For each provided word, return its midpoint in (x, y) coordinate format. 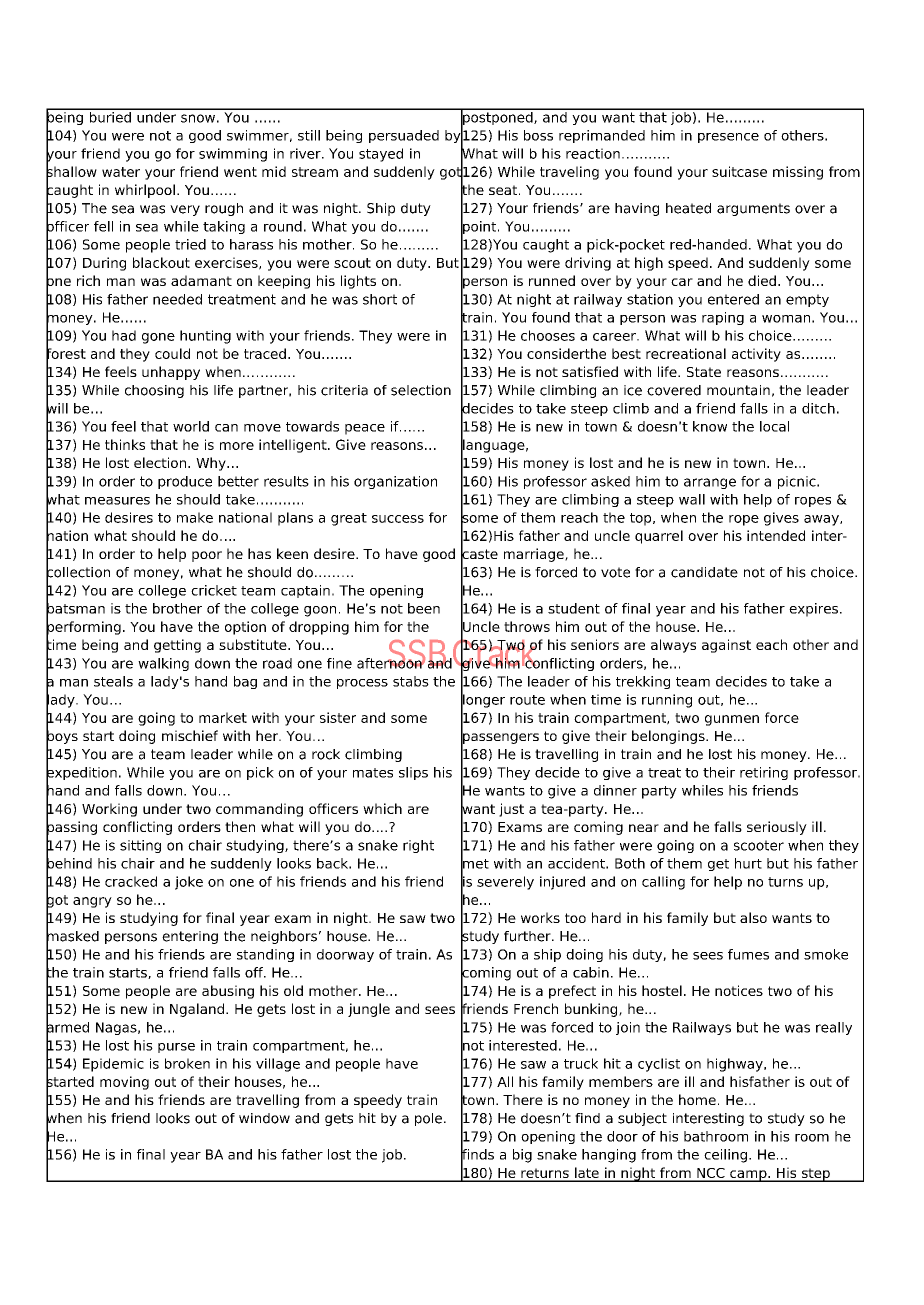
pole (430, 1119)
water (121, 172)
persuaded (404, 136)
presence (728, 138)
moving (124, 1083)
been (424, 608)
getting (177, 646)
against (726, 646)
